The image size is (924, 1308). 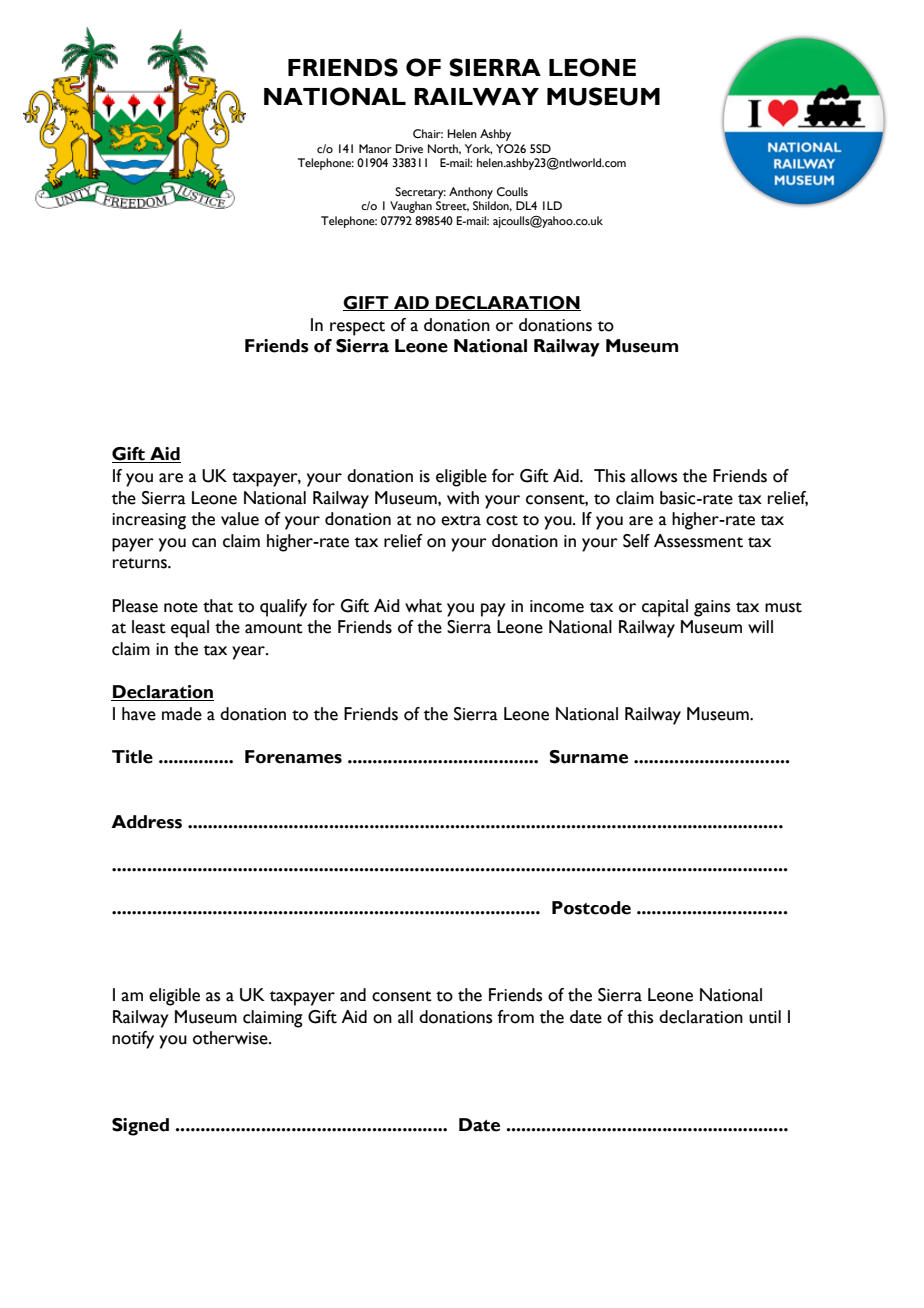 I want to click on Manor, so click(x=375, y=148).
